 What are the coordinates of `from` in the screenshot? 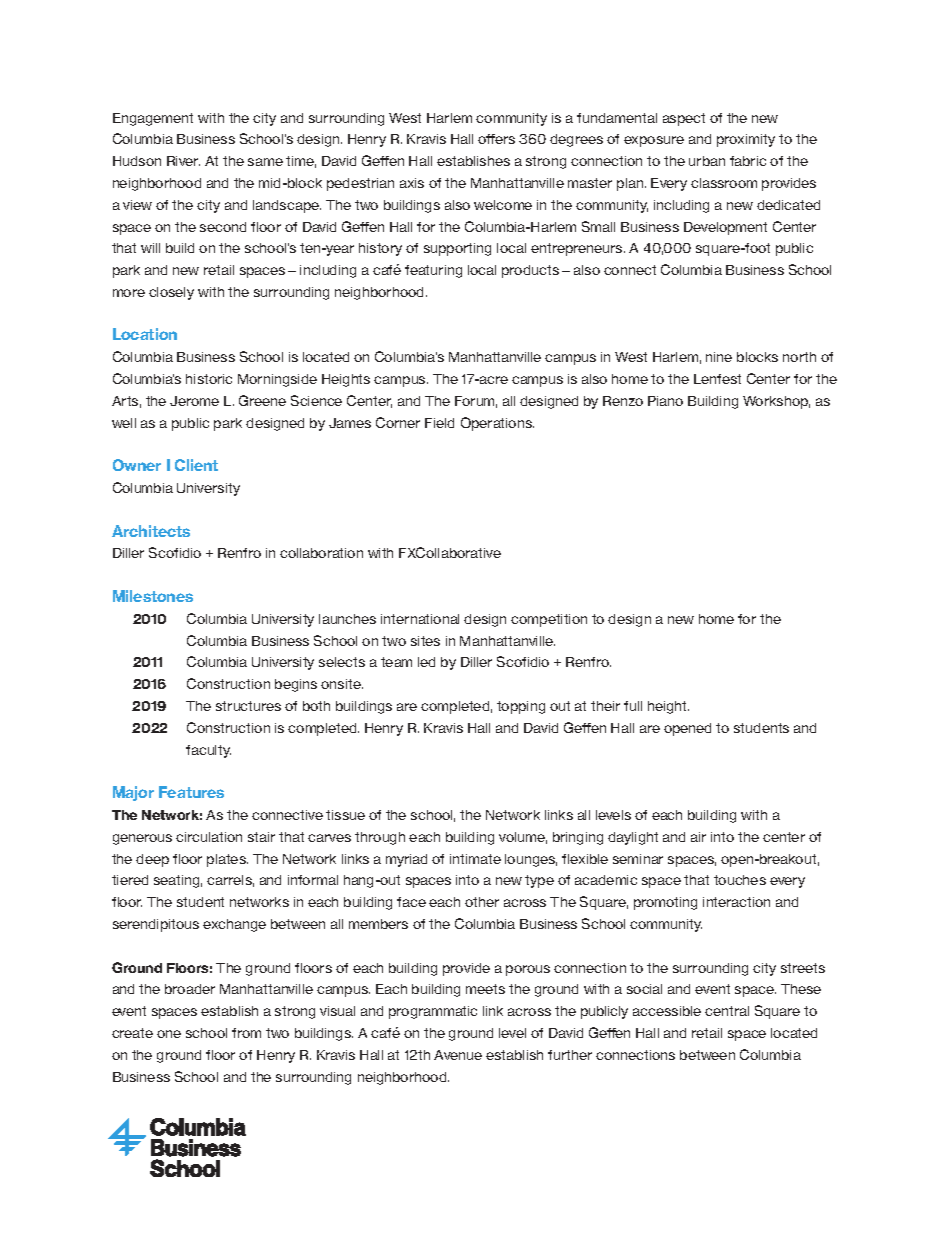 It's located at (246, 1033).
